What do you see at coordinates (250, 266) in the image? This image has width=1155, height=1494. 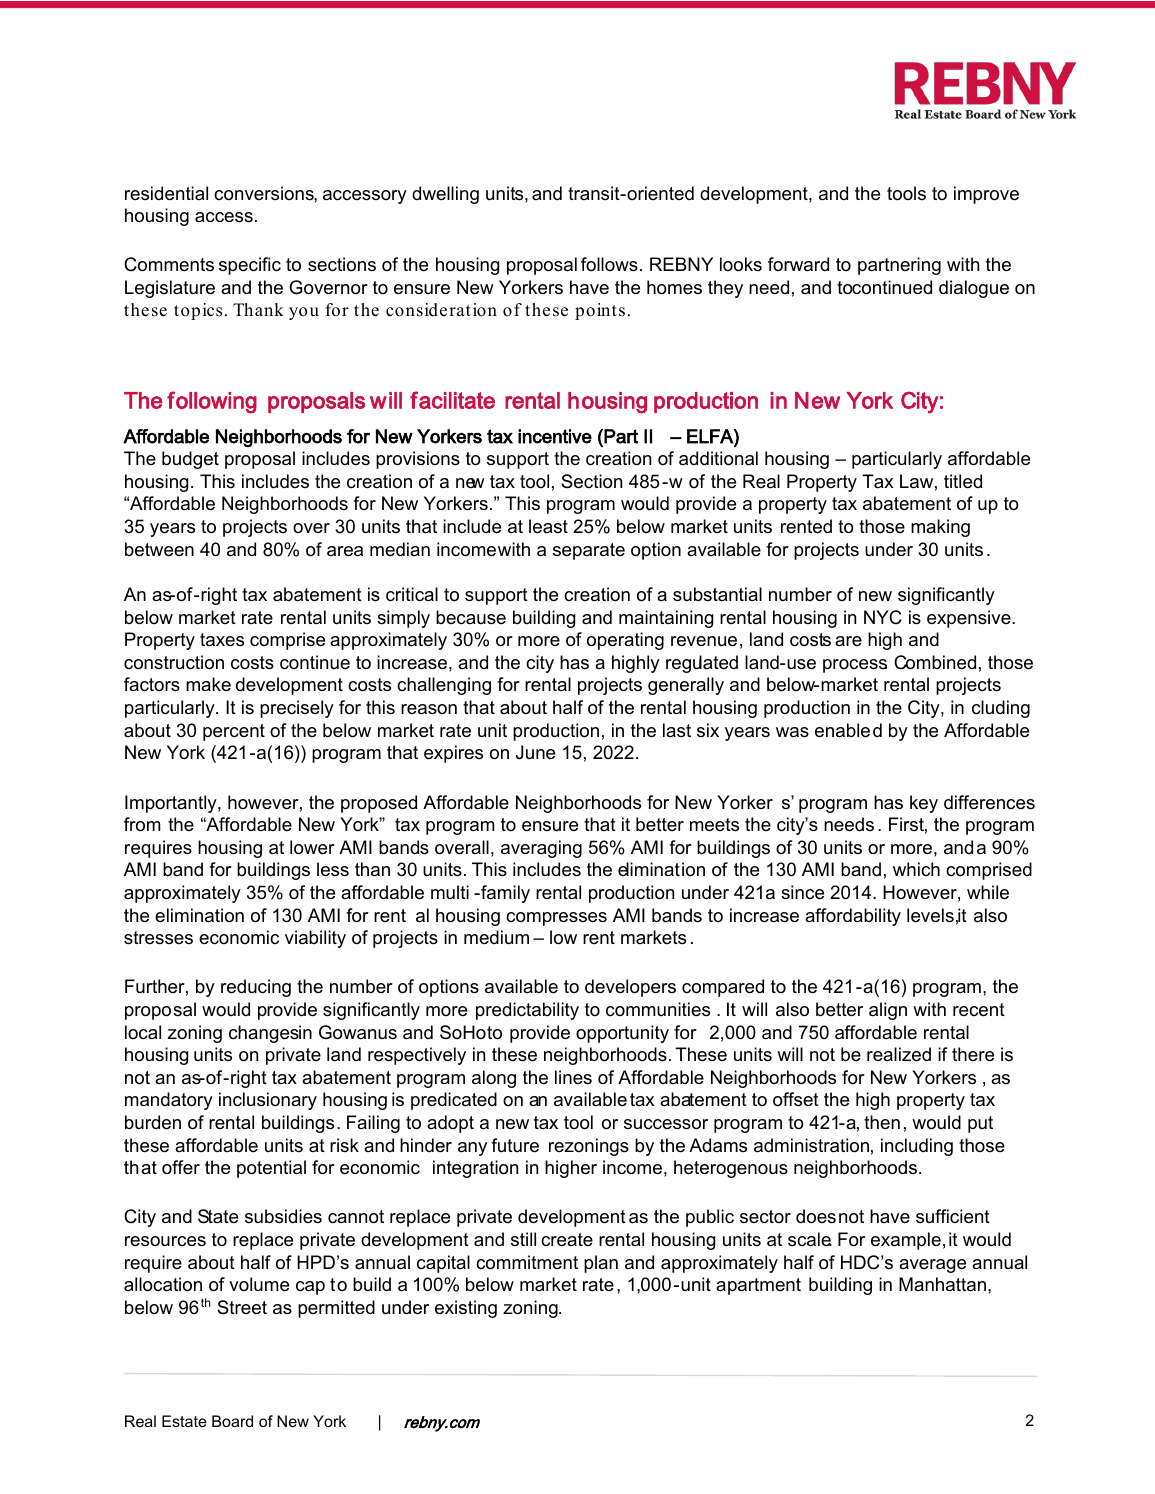 I see `specific` at bounding box center [250, 266].
